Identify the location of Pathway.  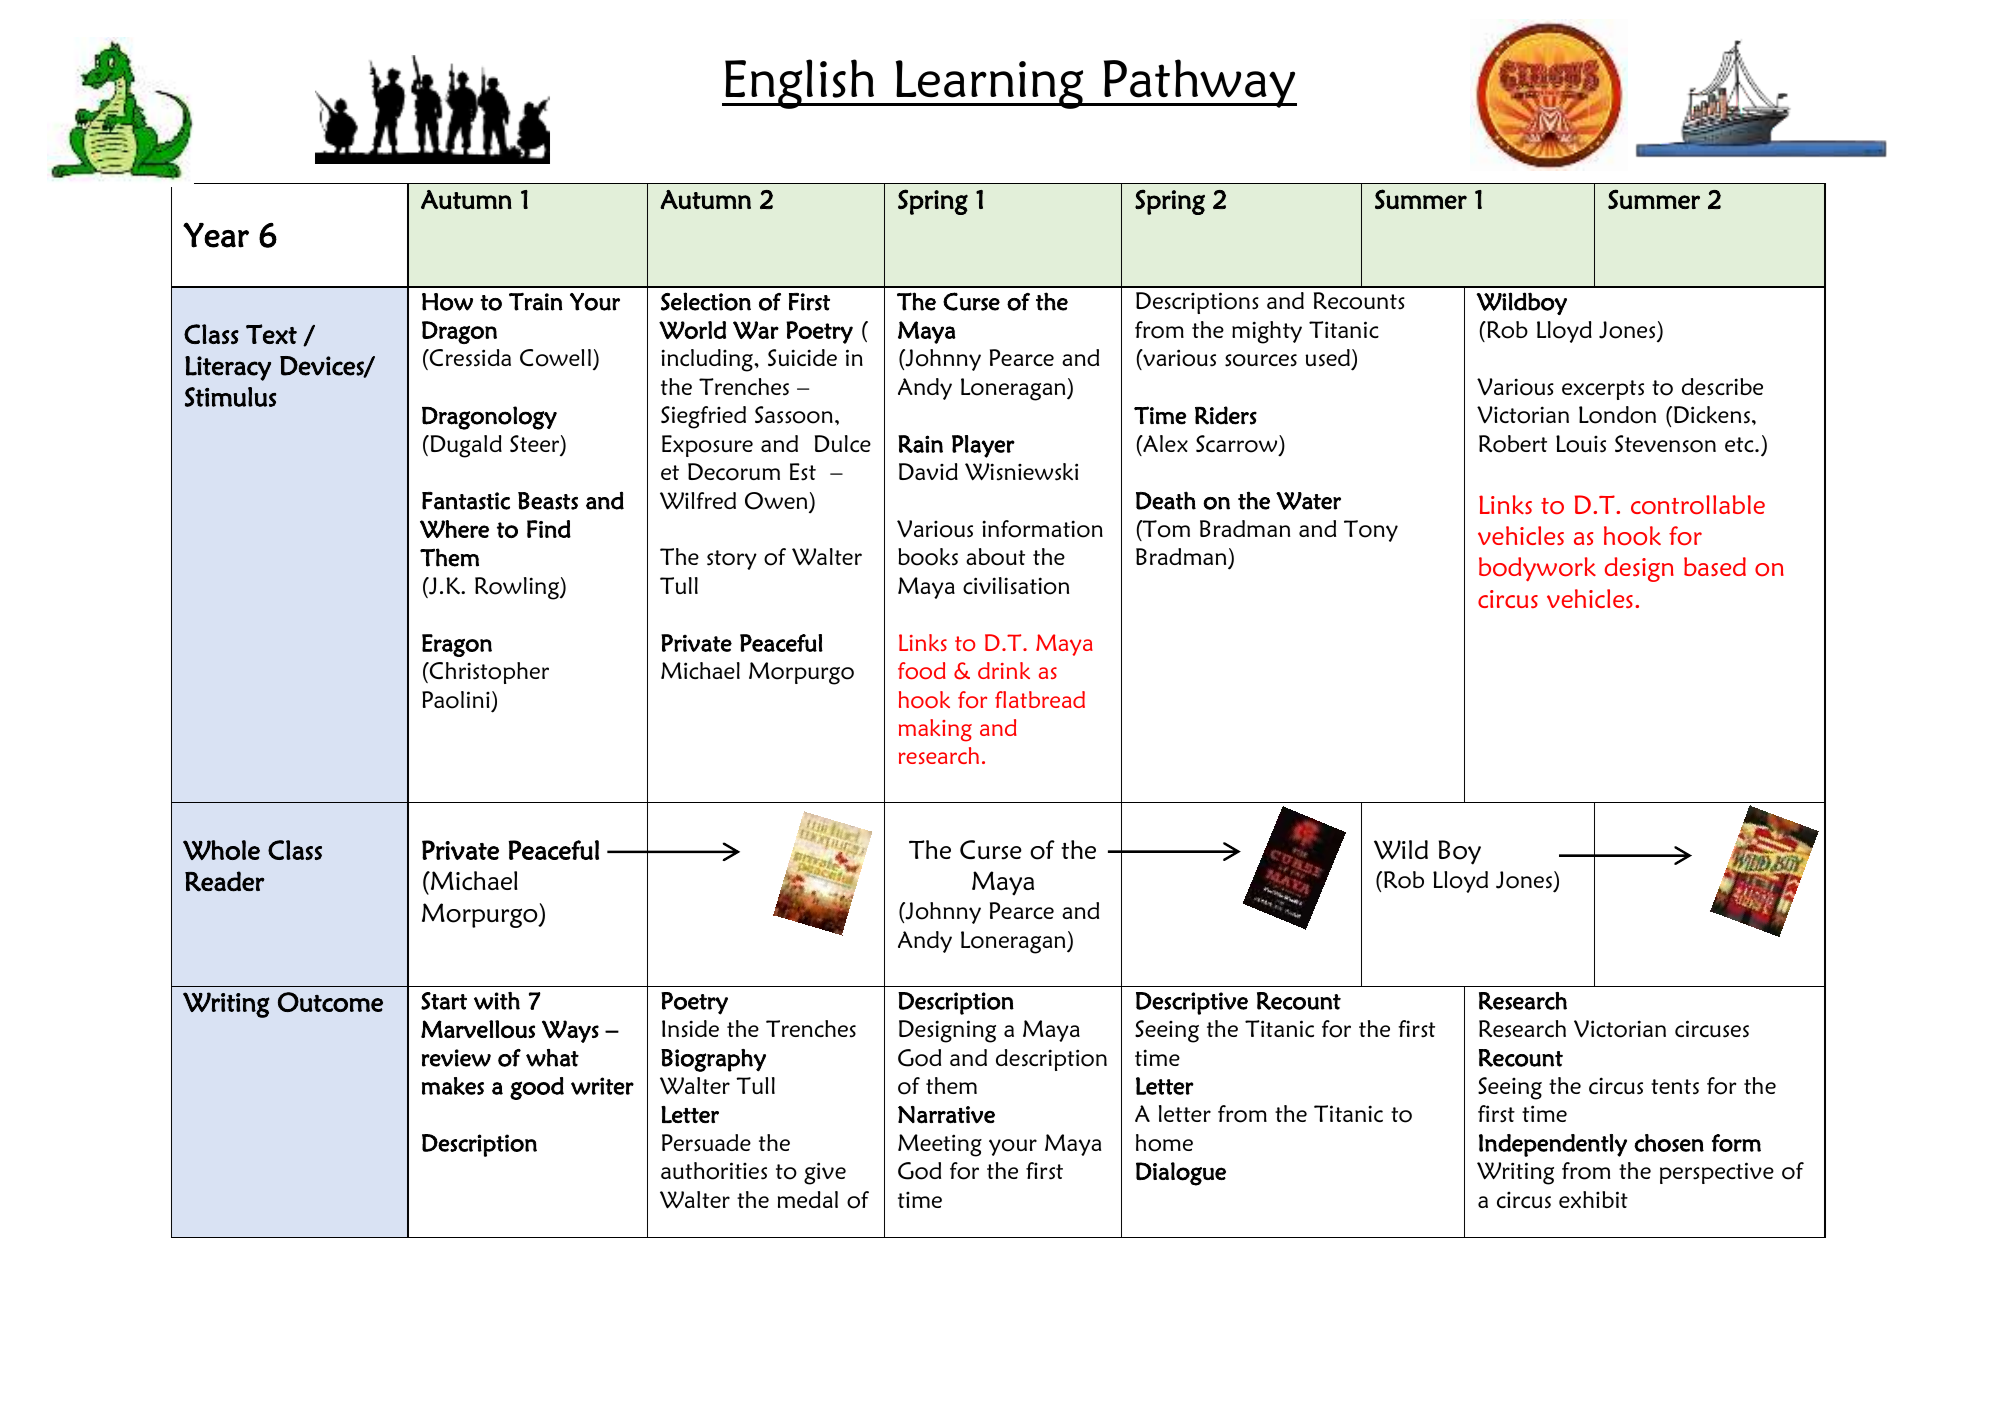
(1199, 83).
